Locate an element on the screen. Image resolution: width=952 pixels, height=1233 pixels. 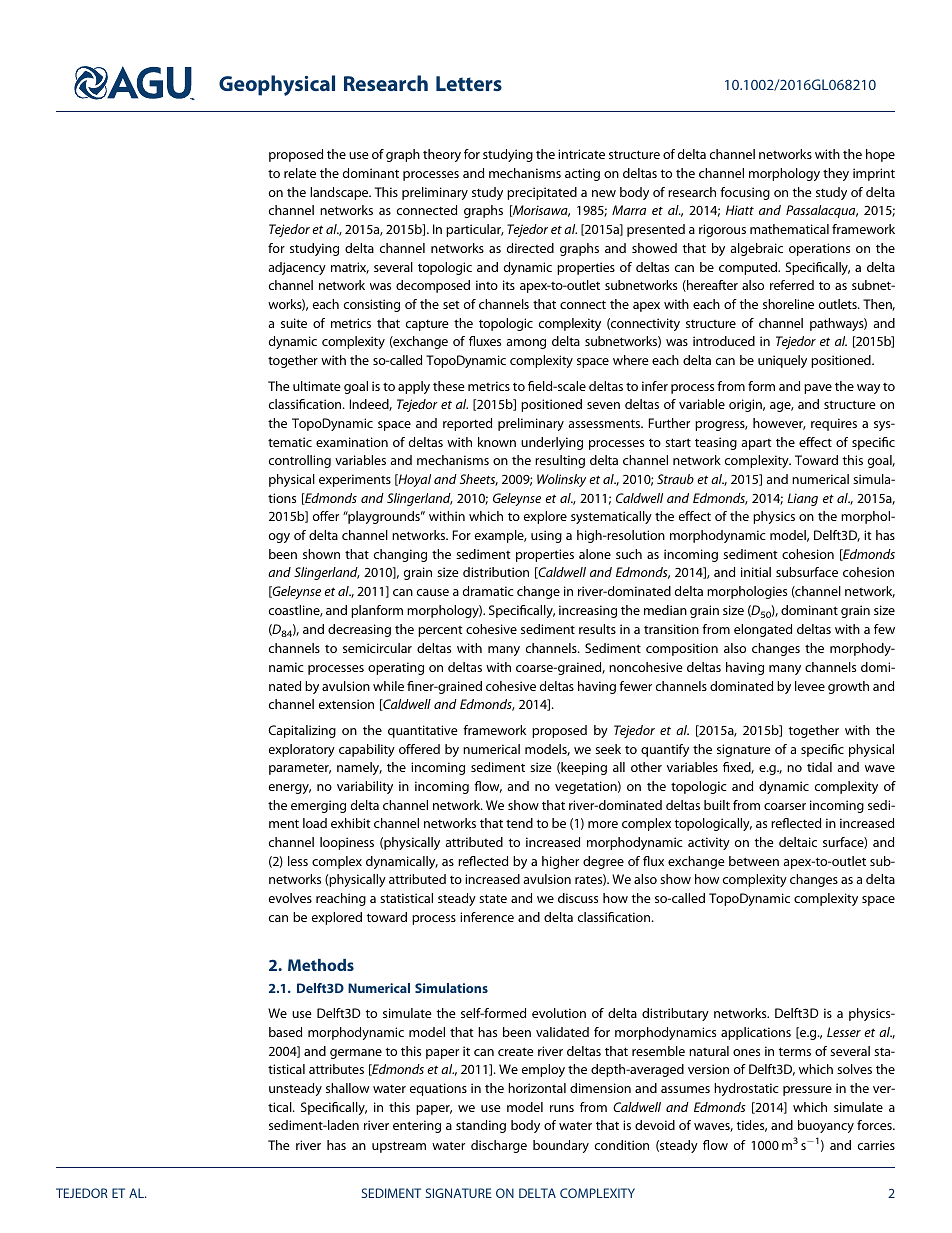
runs is located at coordinates (562, 1108).
